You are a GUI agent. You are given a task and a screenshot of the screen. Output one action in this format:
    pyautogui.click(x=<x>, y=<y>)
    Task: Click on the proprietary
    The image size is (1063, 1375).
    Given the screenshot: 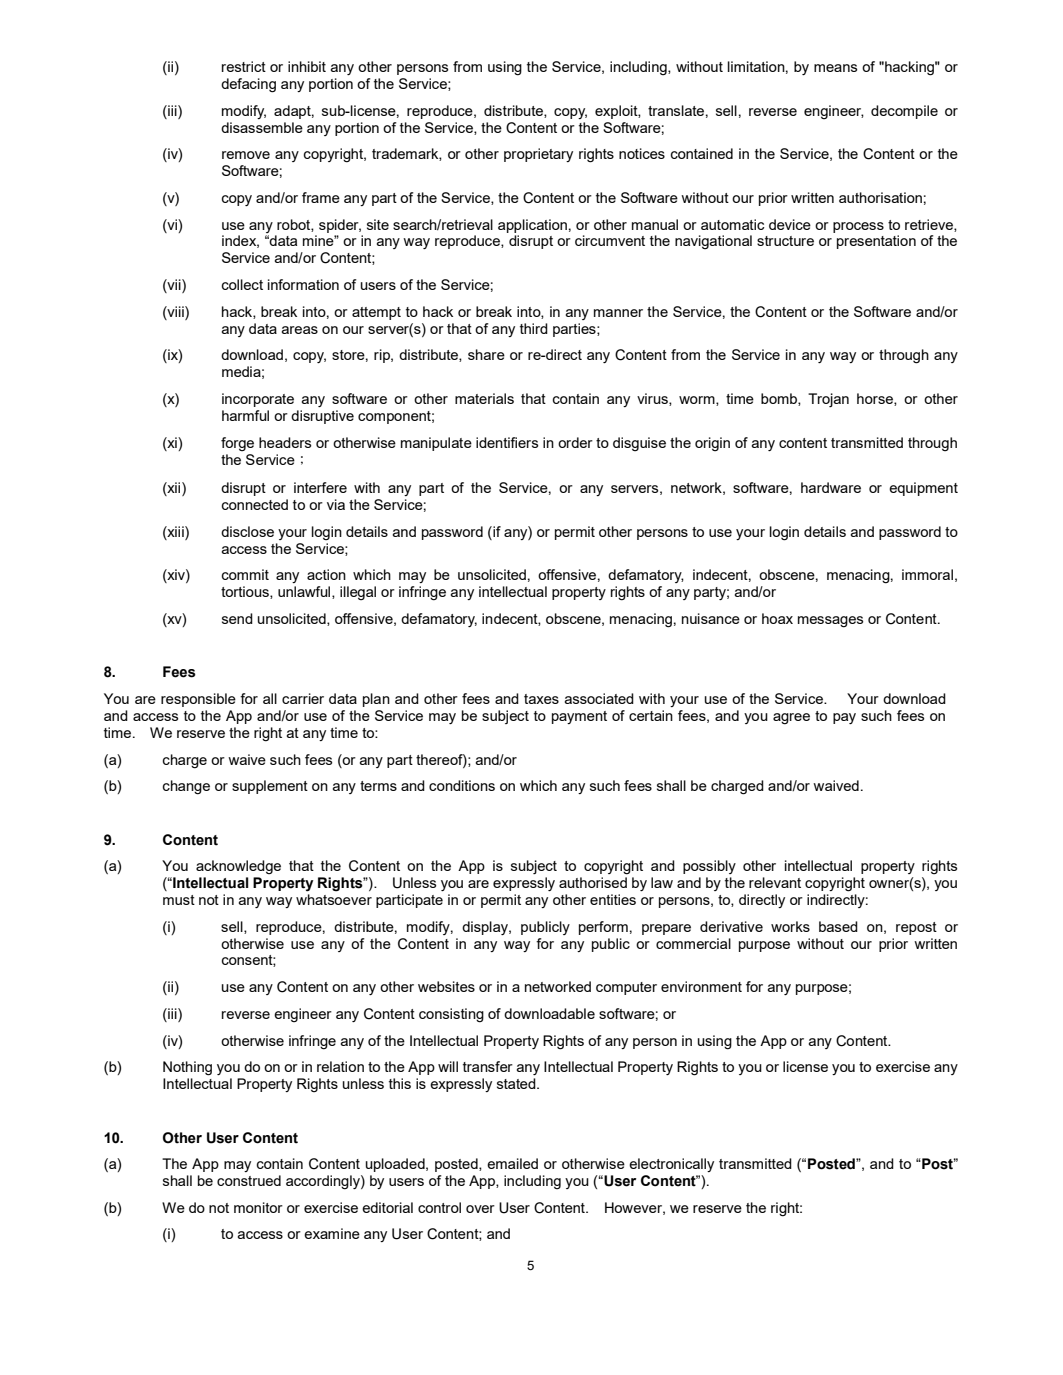 What is the action you would take?
    pyautogui.click(x=538, y=155)
